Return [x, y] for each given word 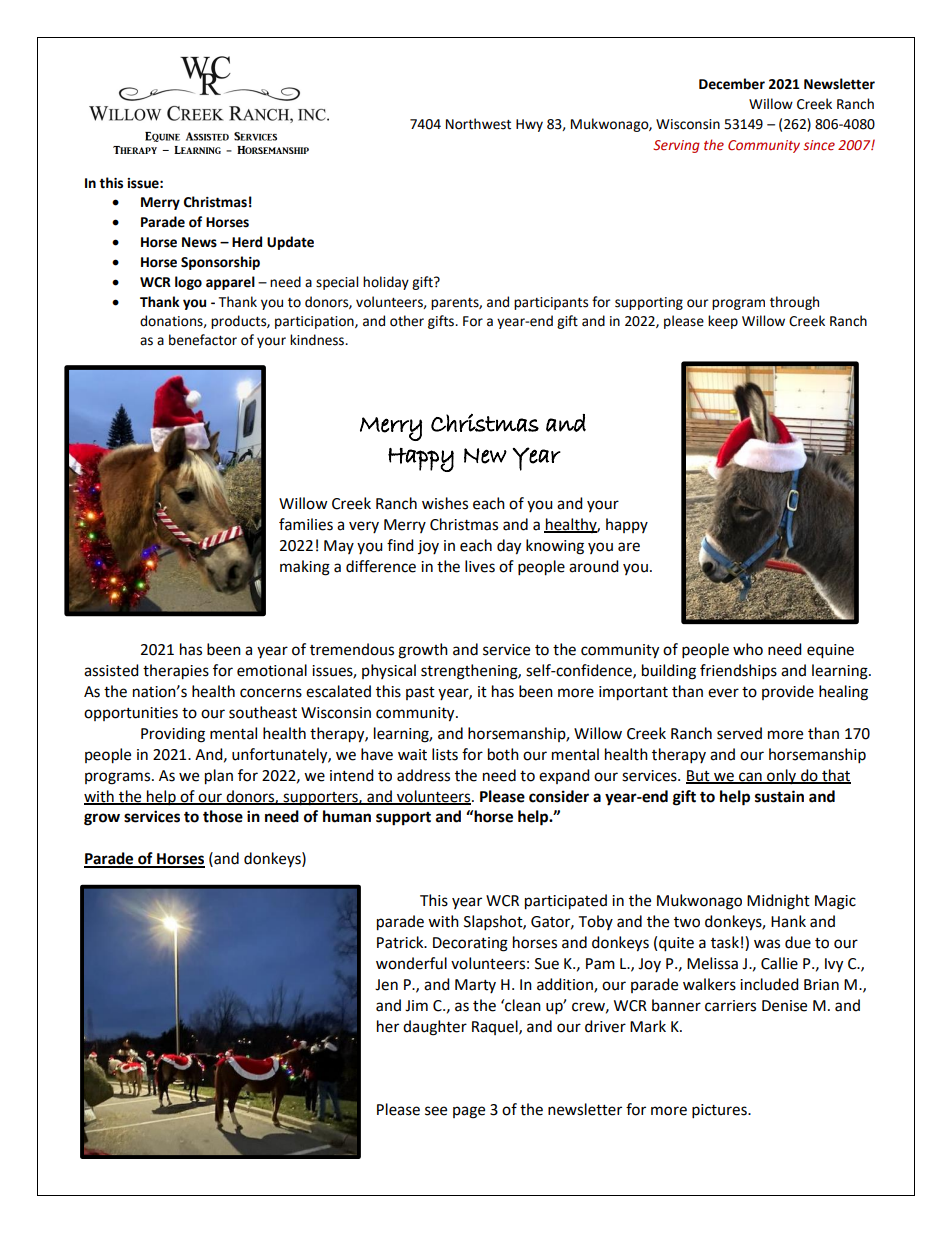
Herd [247, 242]
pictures [720, 1111]
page [469, 1112]
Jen [386, 985]
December [732, 84]
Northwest [478, 124]
